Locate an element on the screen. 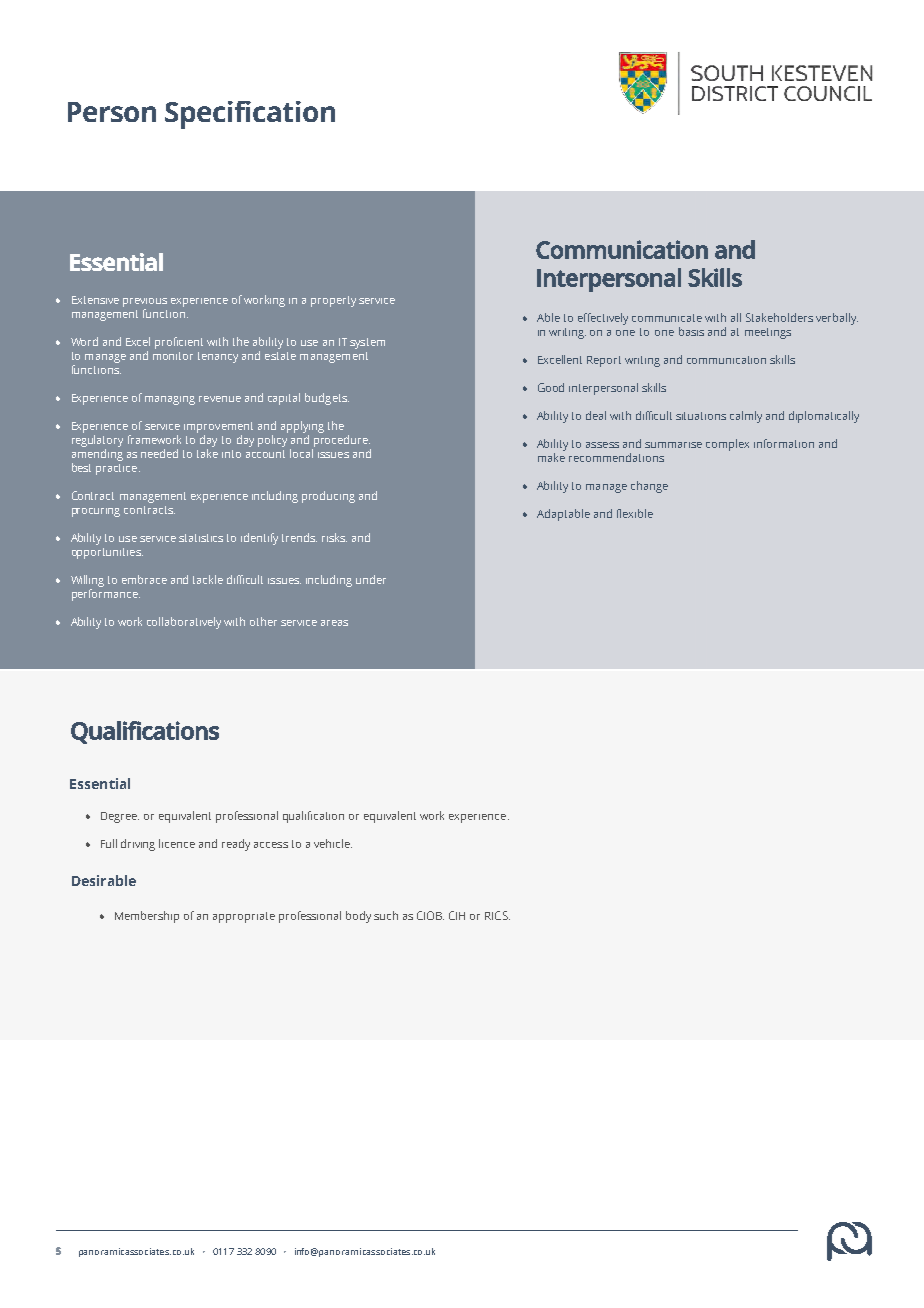  Good is located at coordinates (551, 387).
